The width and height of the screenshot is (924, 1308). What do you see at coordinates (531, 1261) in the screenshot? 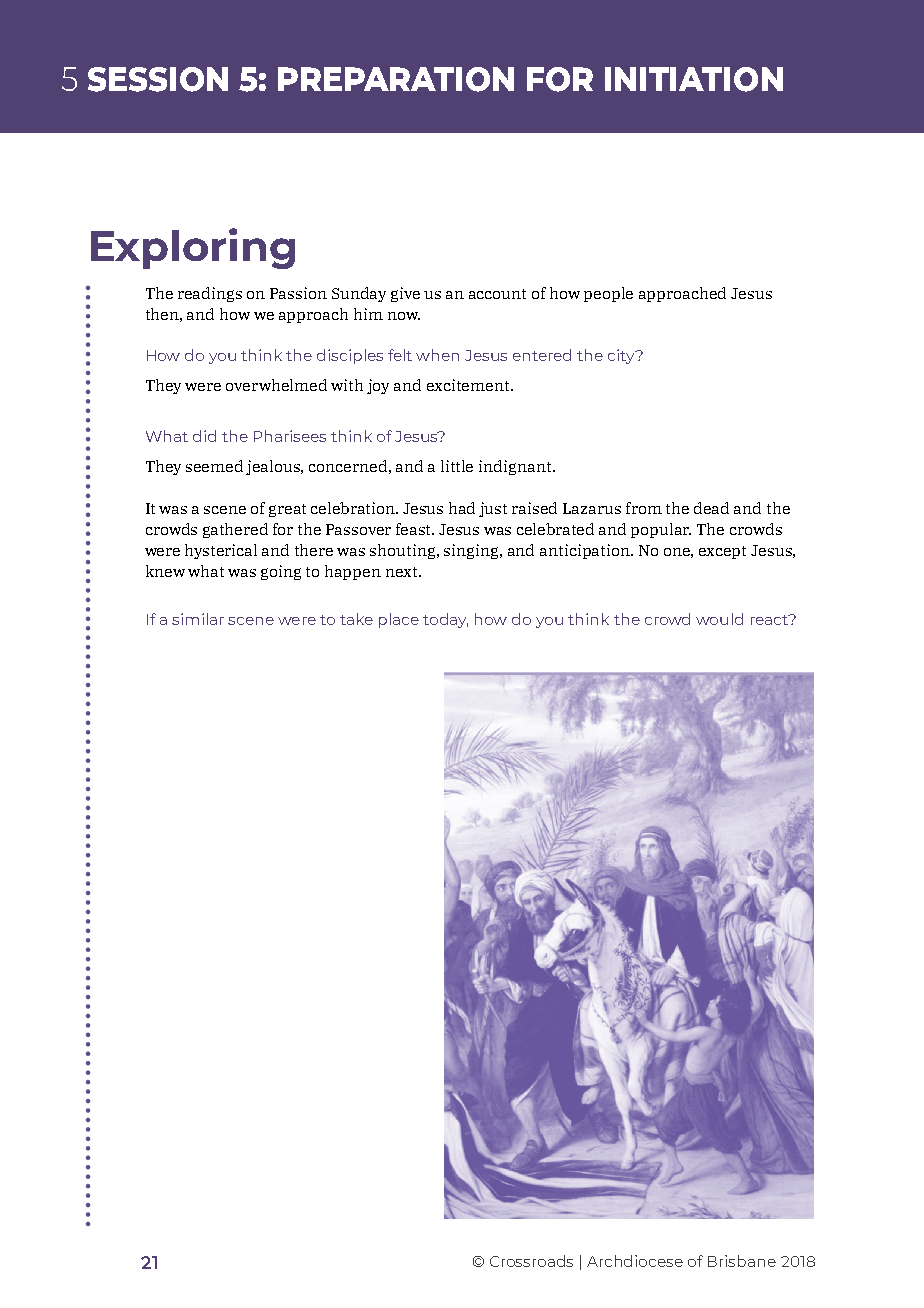
I see `Crossroads` at bounding box center [531, 1261].
